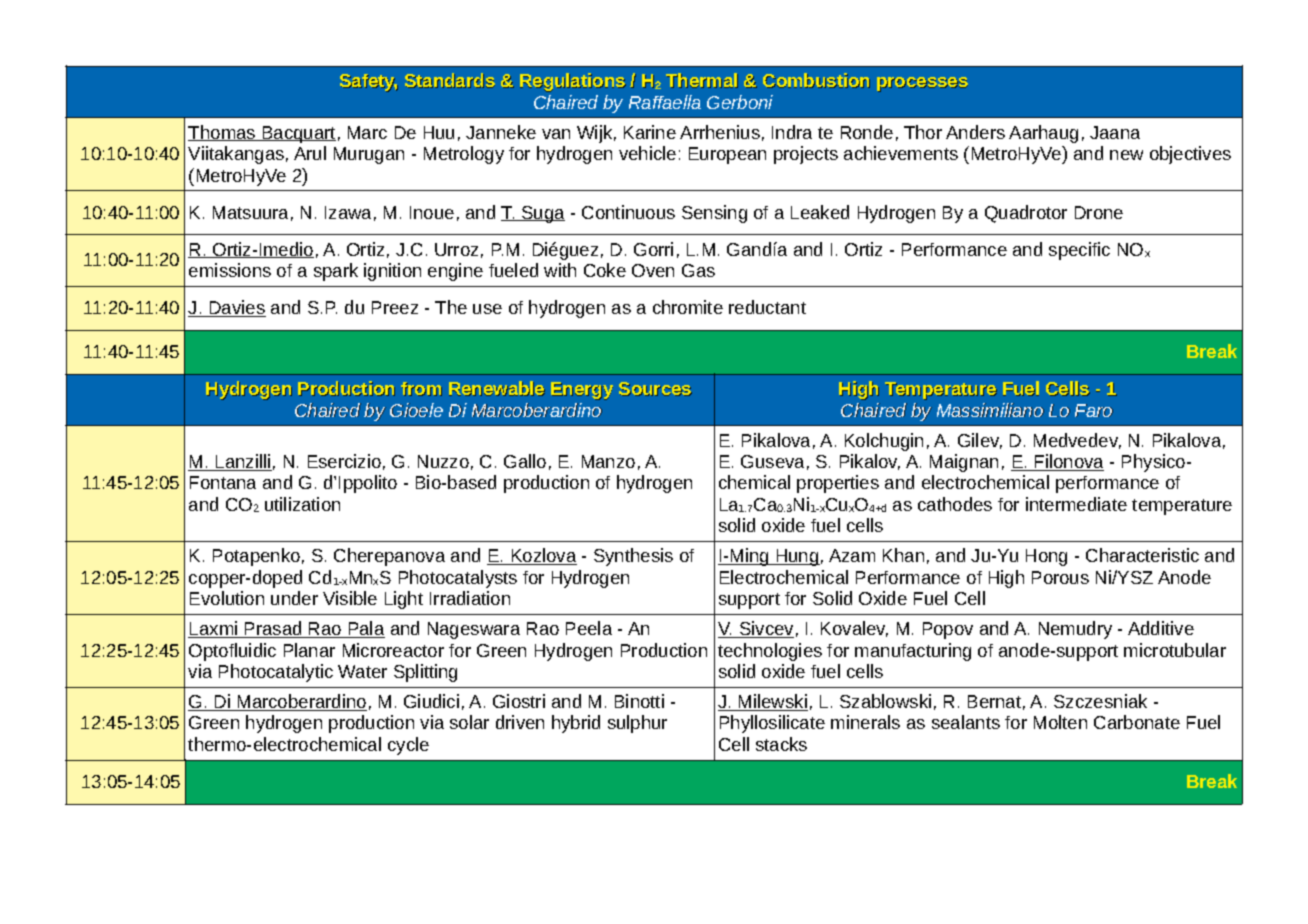 Image resolution: width=1308 pixels, height=924 pixels. What do you see at coordinates (1060, 577) in the image?
I see `Porous` at bounding box center [1060, 577].
